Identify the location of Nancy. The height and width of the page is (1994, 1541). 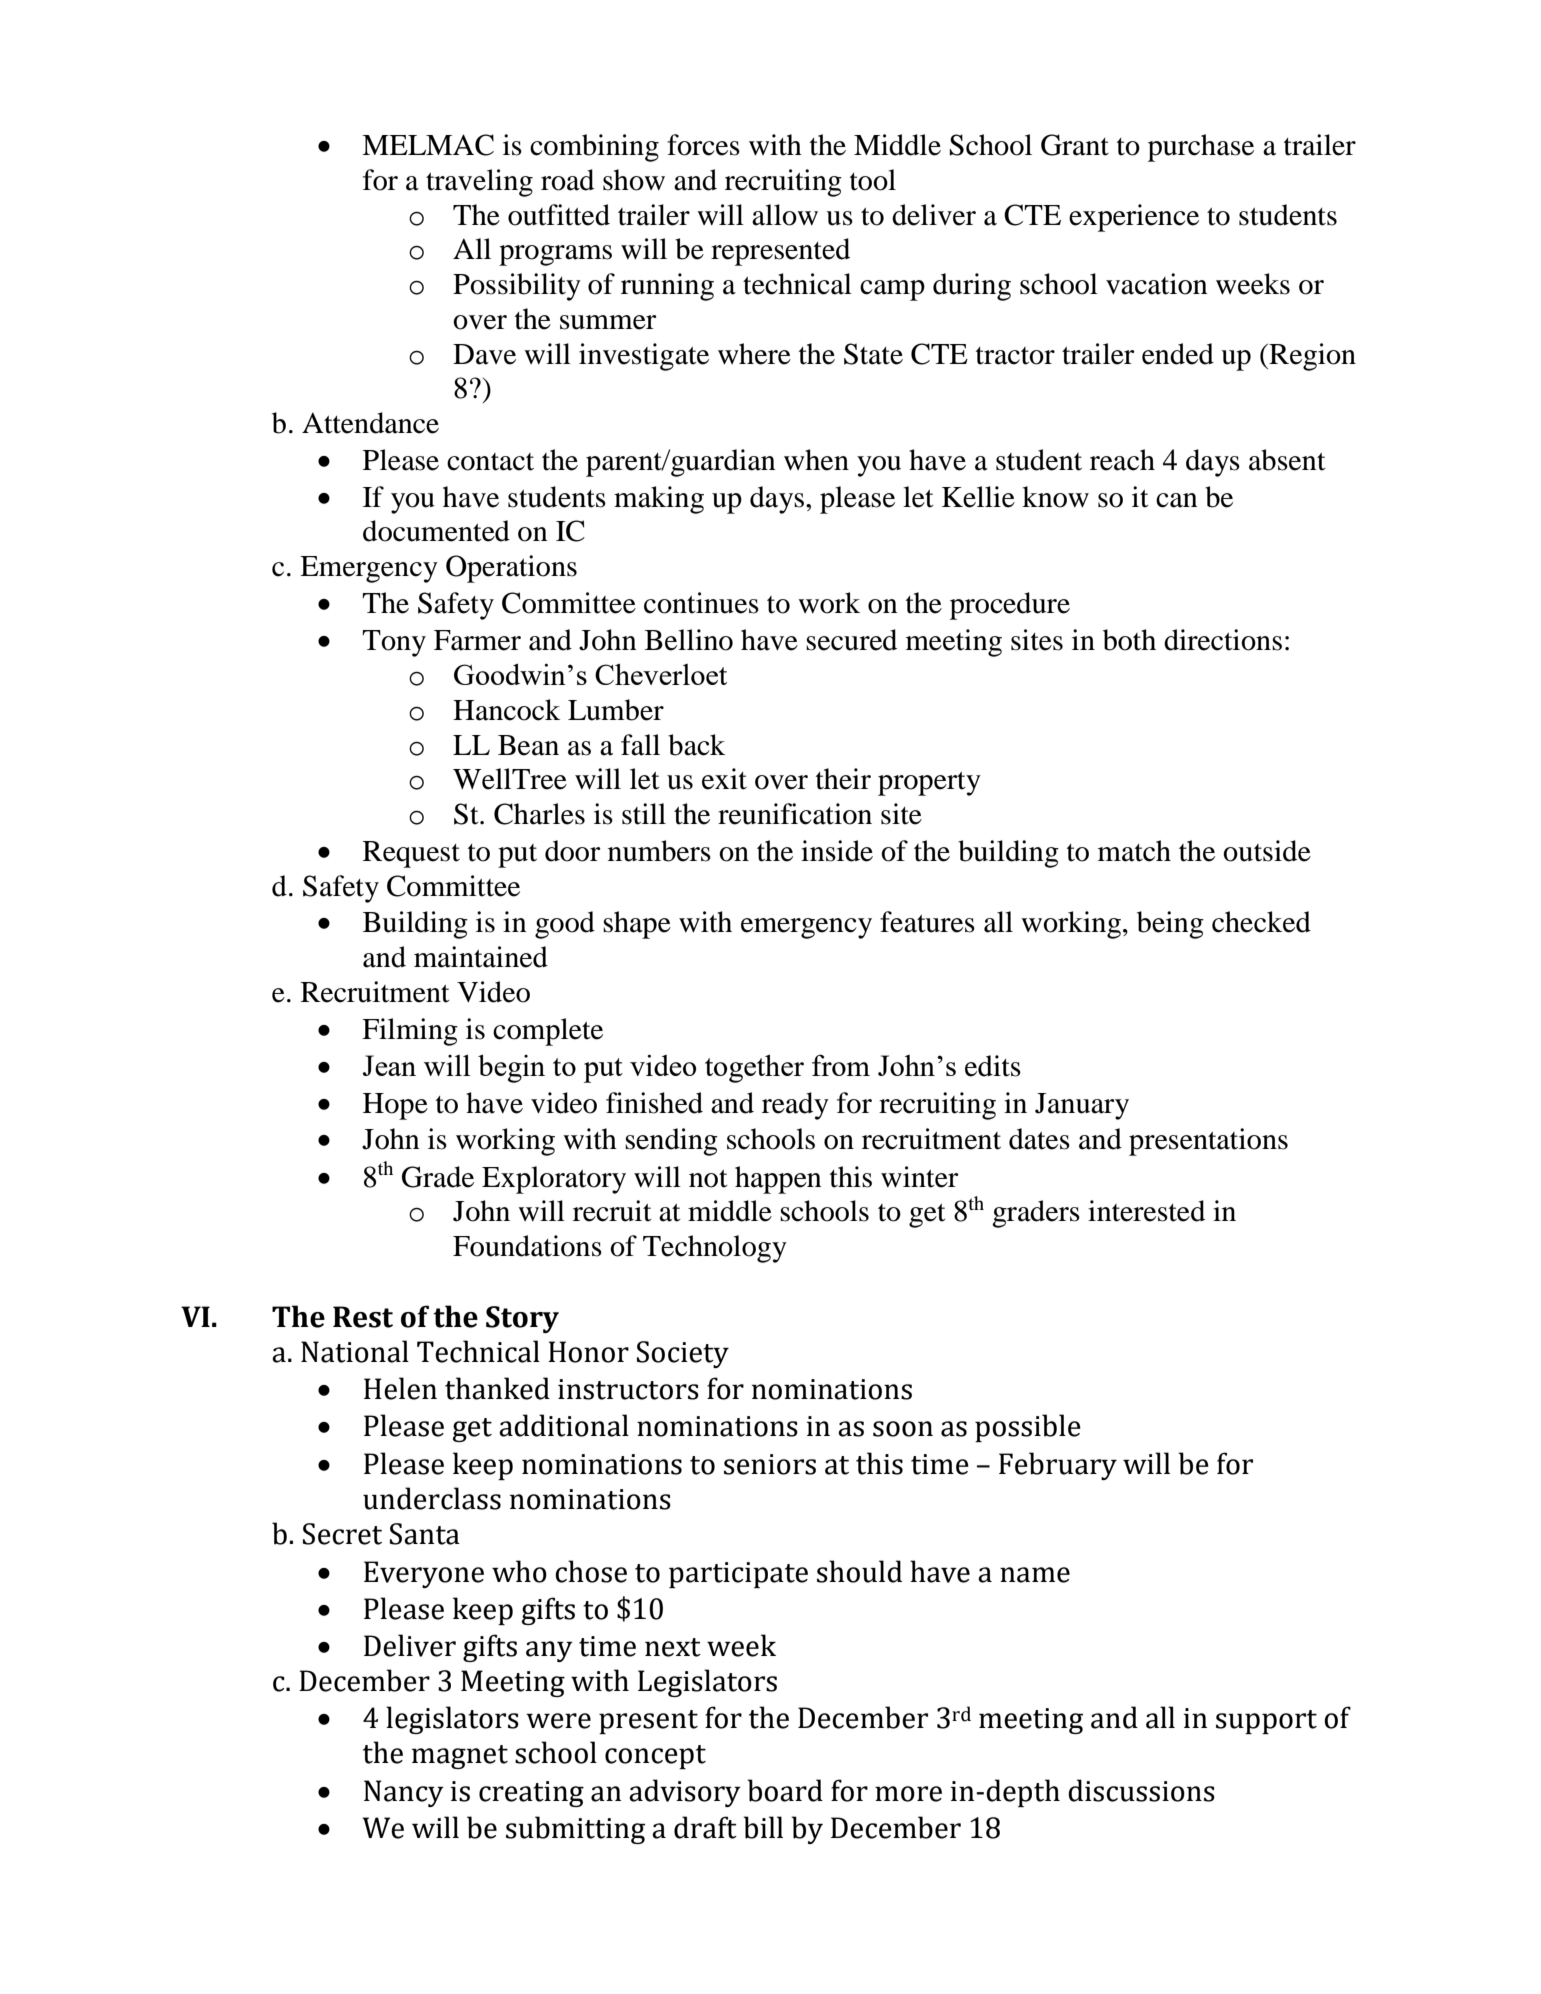
(404, 1793).
